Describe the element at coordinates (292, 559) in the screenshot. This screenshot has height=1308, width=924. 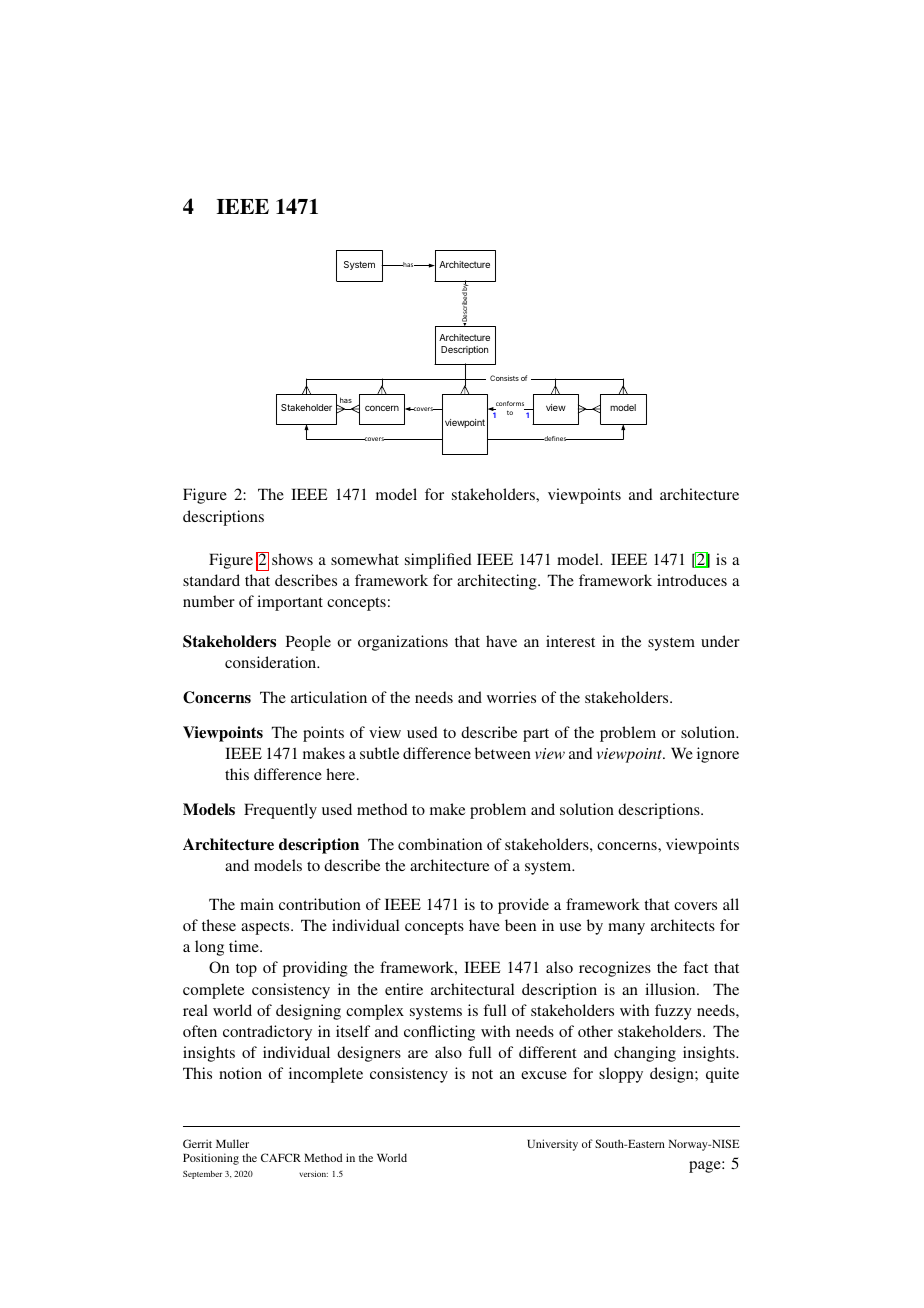
I see `shows` at that location.
